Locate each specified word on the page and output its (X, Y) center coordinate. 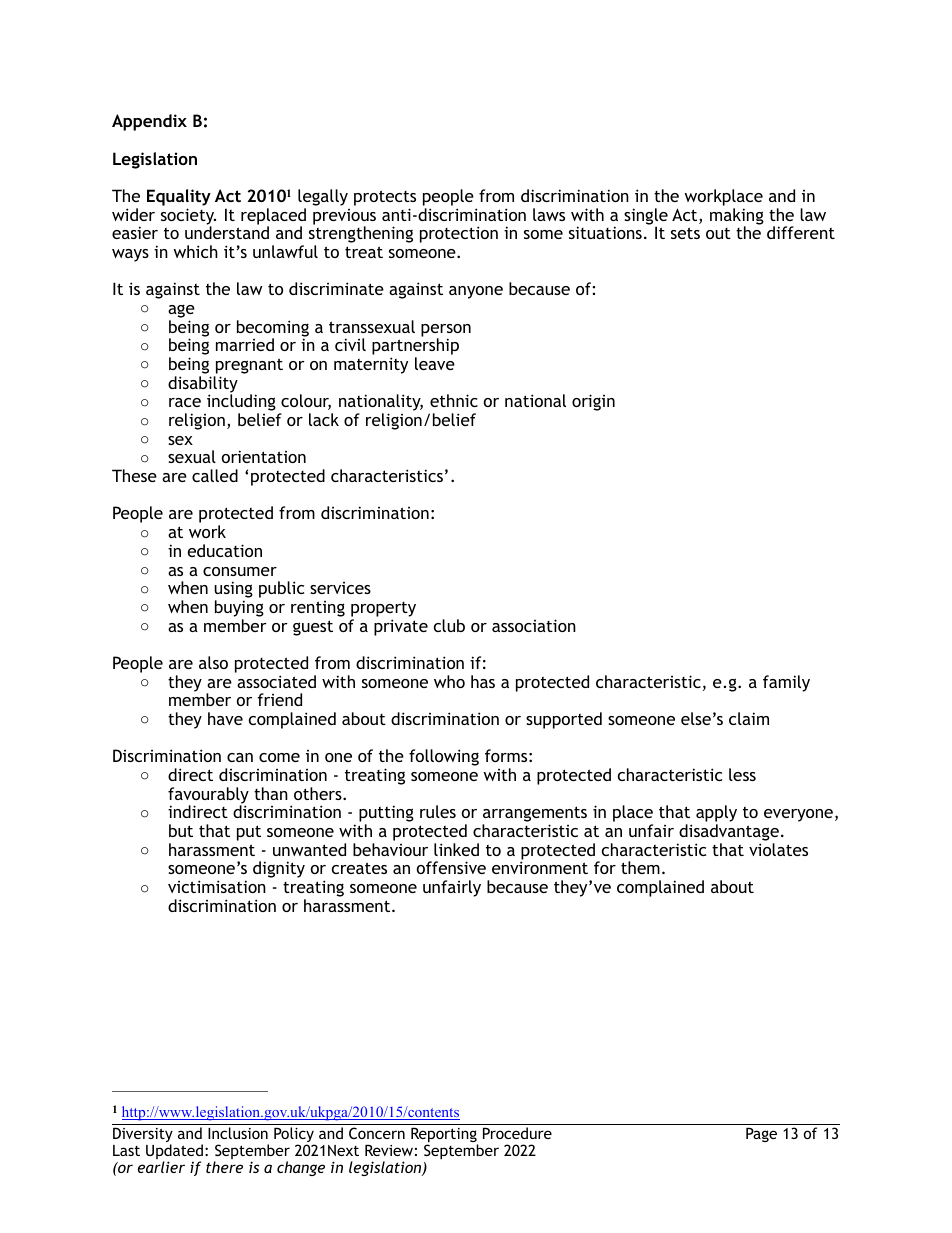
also (213, 662)
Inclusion (238, 1133)
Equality (179, 197)
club (449, 625)
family (786, 683)
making (737, 217)
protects (385, 198)
